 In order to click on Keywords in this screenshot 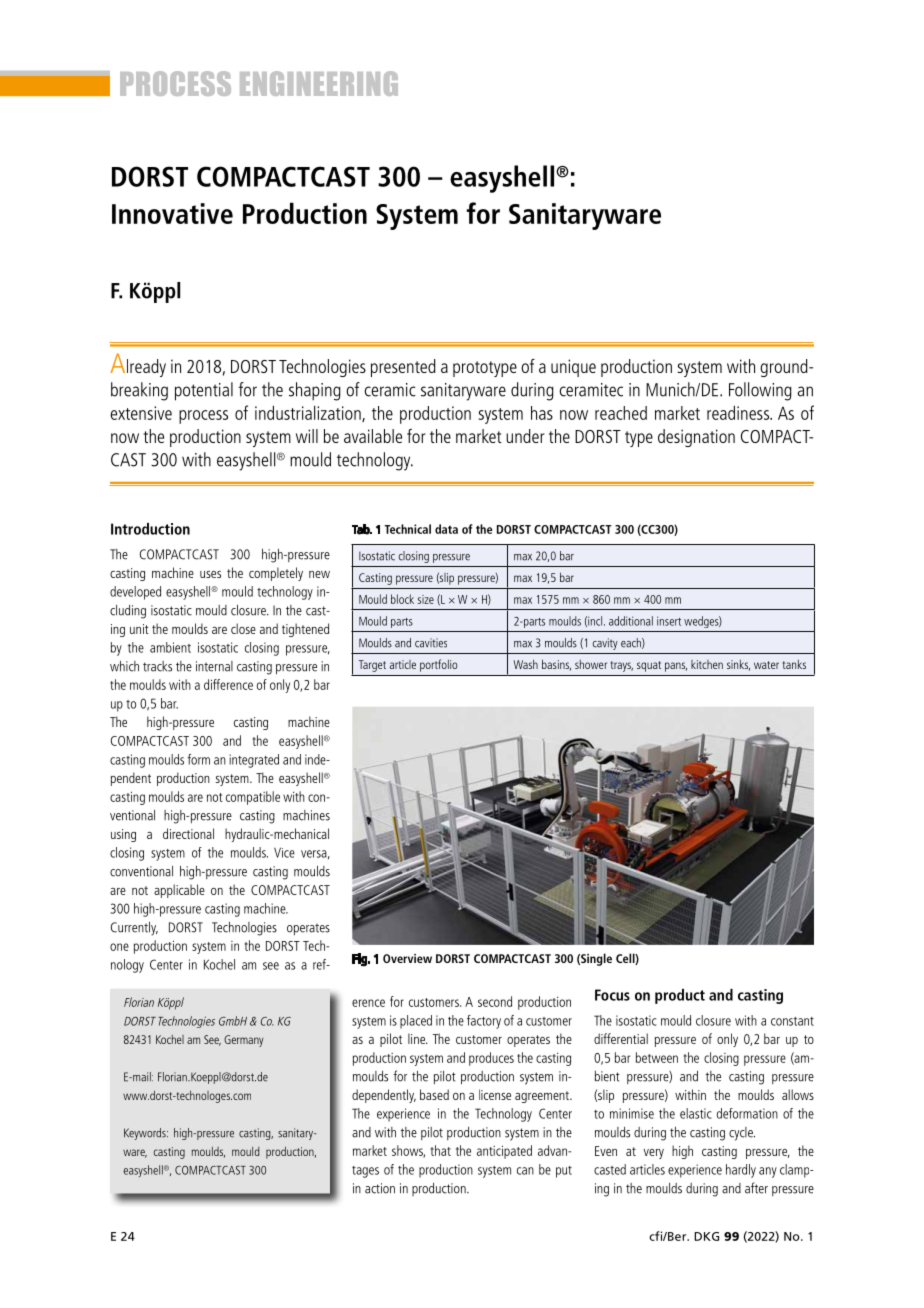, I will do `click(146, 1134)`.
